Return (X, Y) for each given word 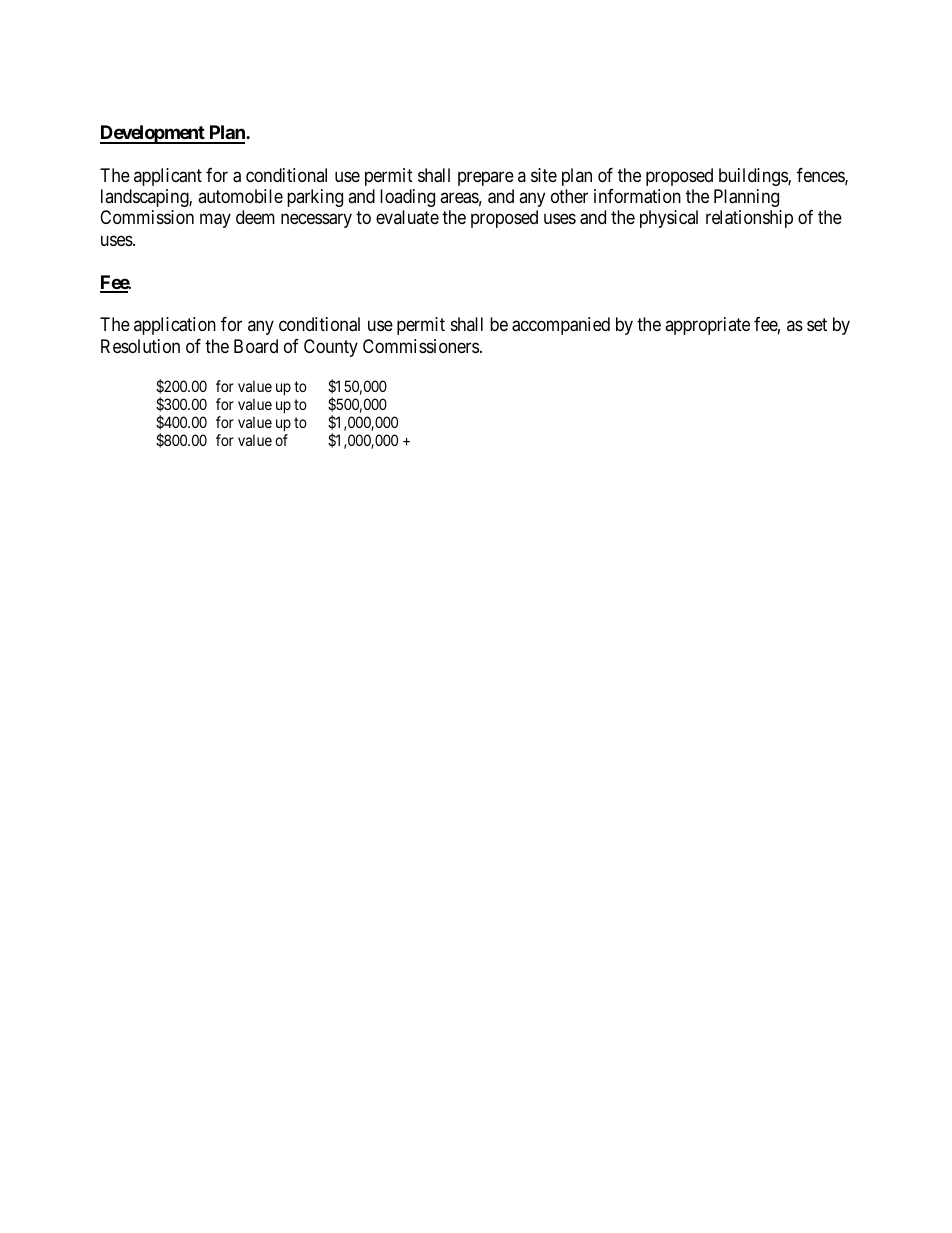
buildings (754, 177)
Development (153, 134)
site (544, 175)
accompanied (561, 326)
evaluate (407, 217)
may (215, 221)
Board (256, 346)
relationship (749, 219)
